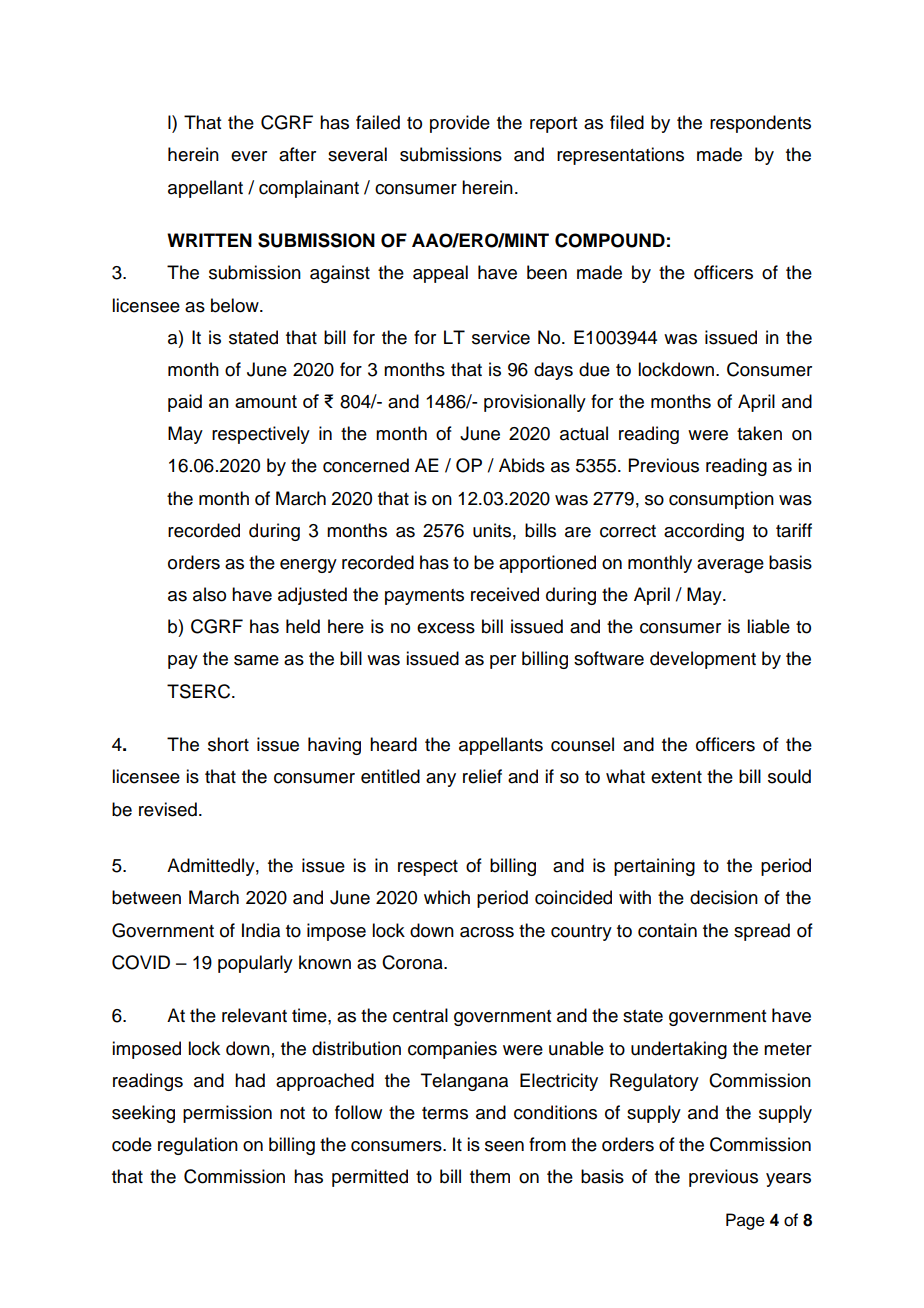 The width and height of the screenshot is (924, 1308). Describe the element at coordinates (198, 1146) in the screenshot. I see `regulation` at that location.
